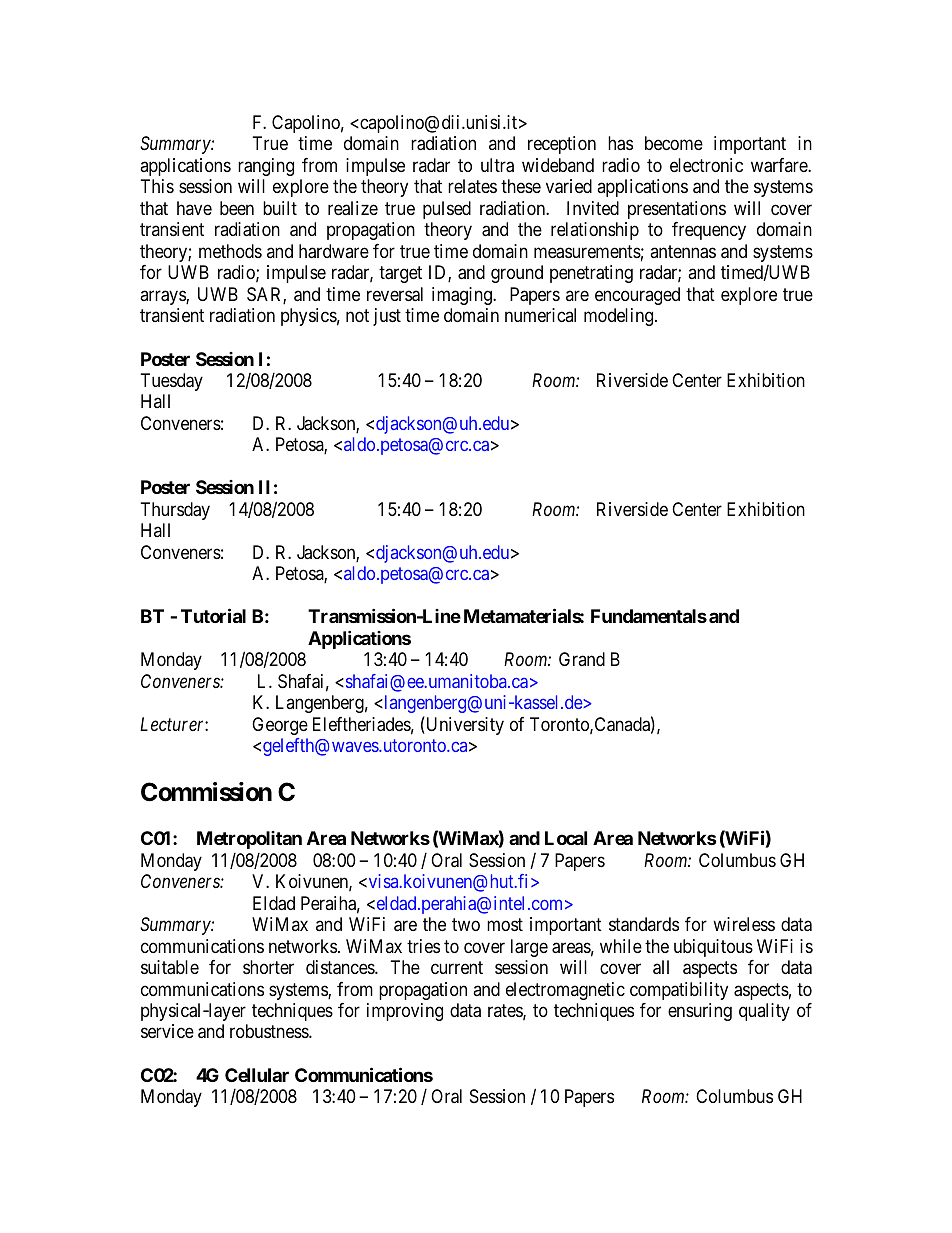 This screenshot has width=952, height=1233. Describe the element at coordinates (620, 317) in the screenshot. I see `modeling` at that location.
